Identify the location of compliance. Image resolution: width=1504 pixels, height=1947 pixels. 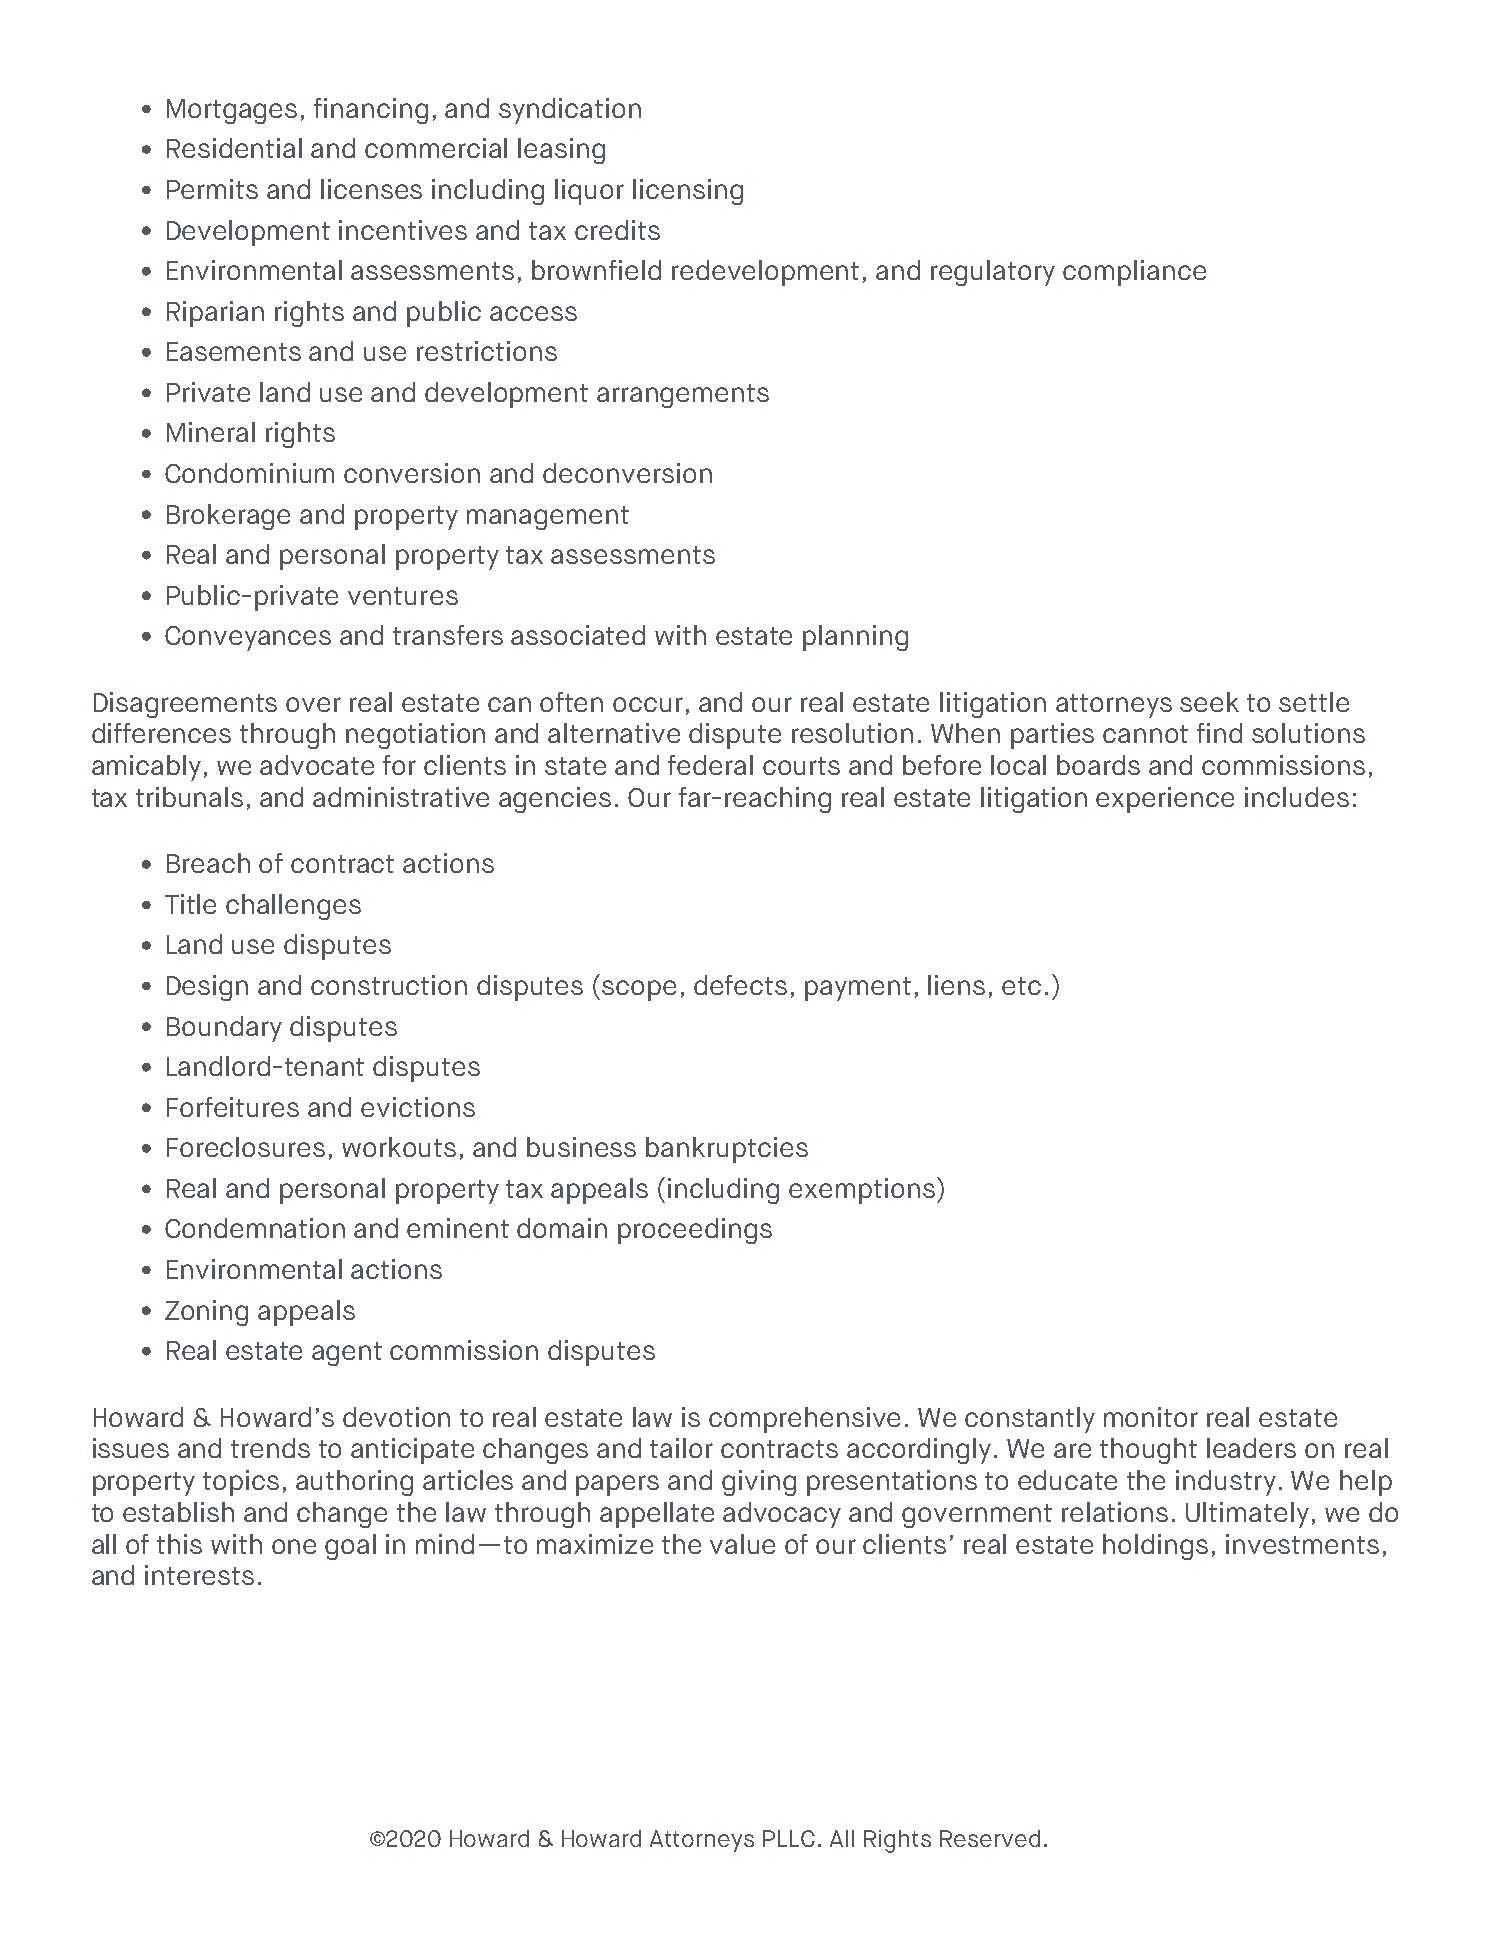
(1134, 273).
